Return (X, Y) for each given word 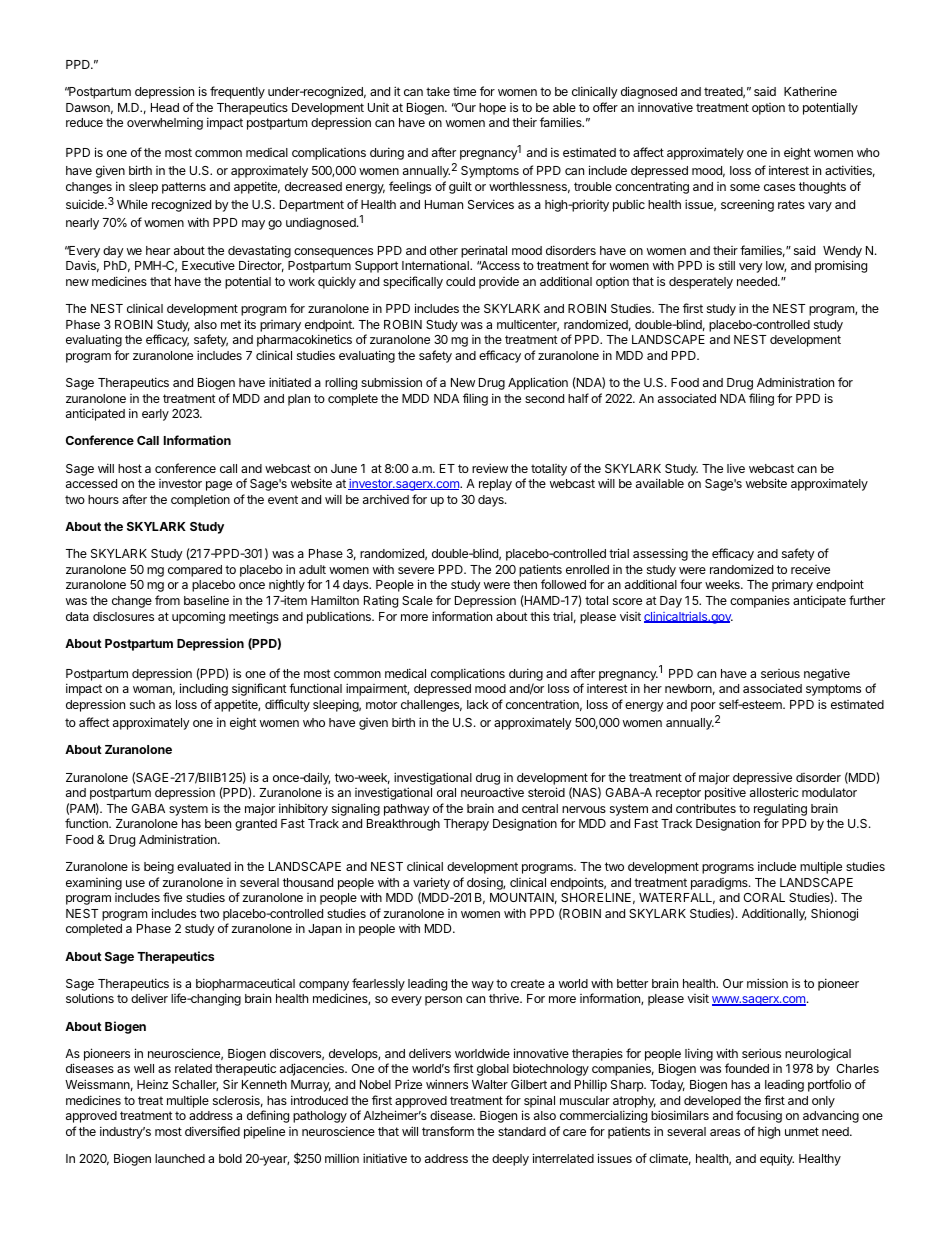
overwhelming (165, 124)
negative (827, 674)
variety (431, 883)
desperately (701, 283)
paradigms (720, 884)
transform (448, 1131)
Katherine (810, 91)
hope (492, 109)
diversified (212, 1131)
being (159, 867)
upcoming (198, 617)
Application (538, 383)
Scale (417, 600)
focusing (759, 1116)
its (250, 324)
